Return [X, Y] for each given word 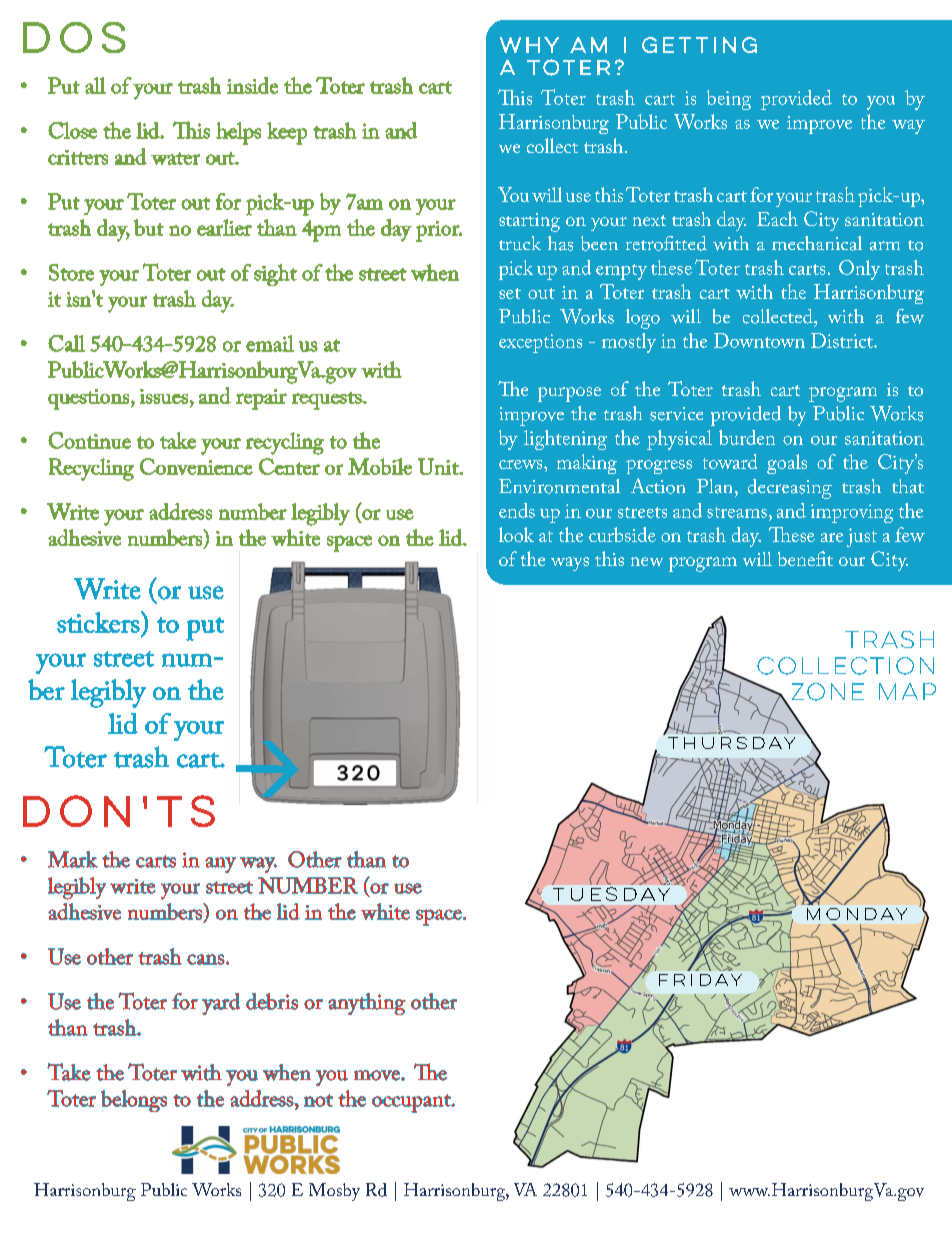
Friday [700, 980]
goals [787, 464]
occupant [412, 1103]
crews [522, 464]
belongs [134, 1101]
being [729, 100]
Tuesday [611, 894]
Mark [73, 859]
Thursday [731, 743]
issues [164, 396]
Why [529, 45]
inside [252, 85]
